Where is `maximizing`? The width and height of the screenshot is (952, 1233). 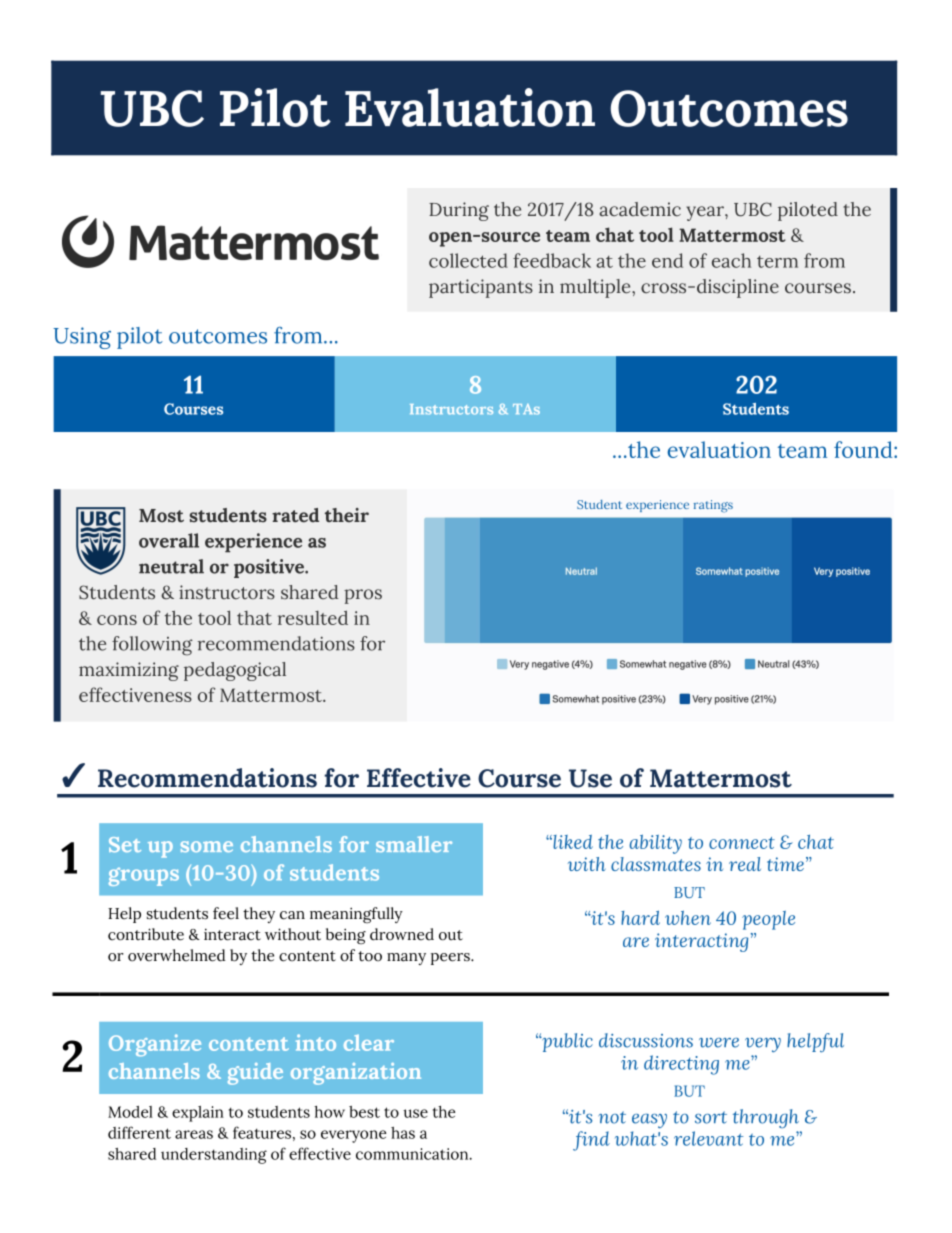
maximizing is located at coordinates (129, 671).
